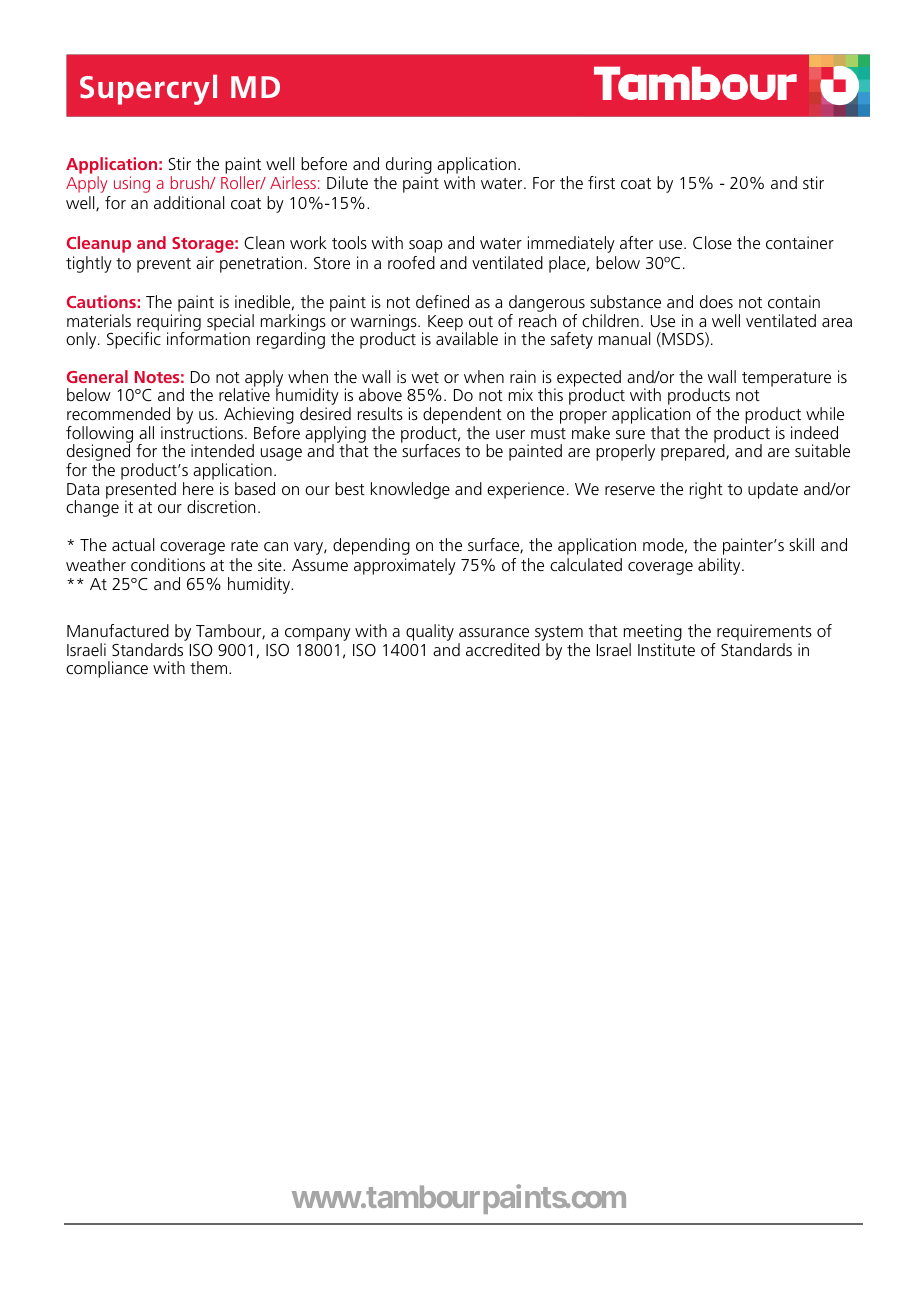  Describe the element at coordinates (210, 667) in the screenshot. I see `them` at that location.
